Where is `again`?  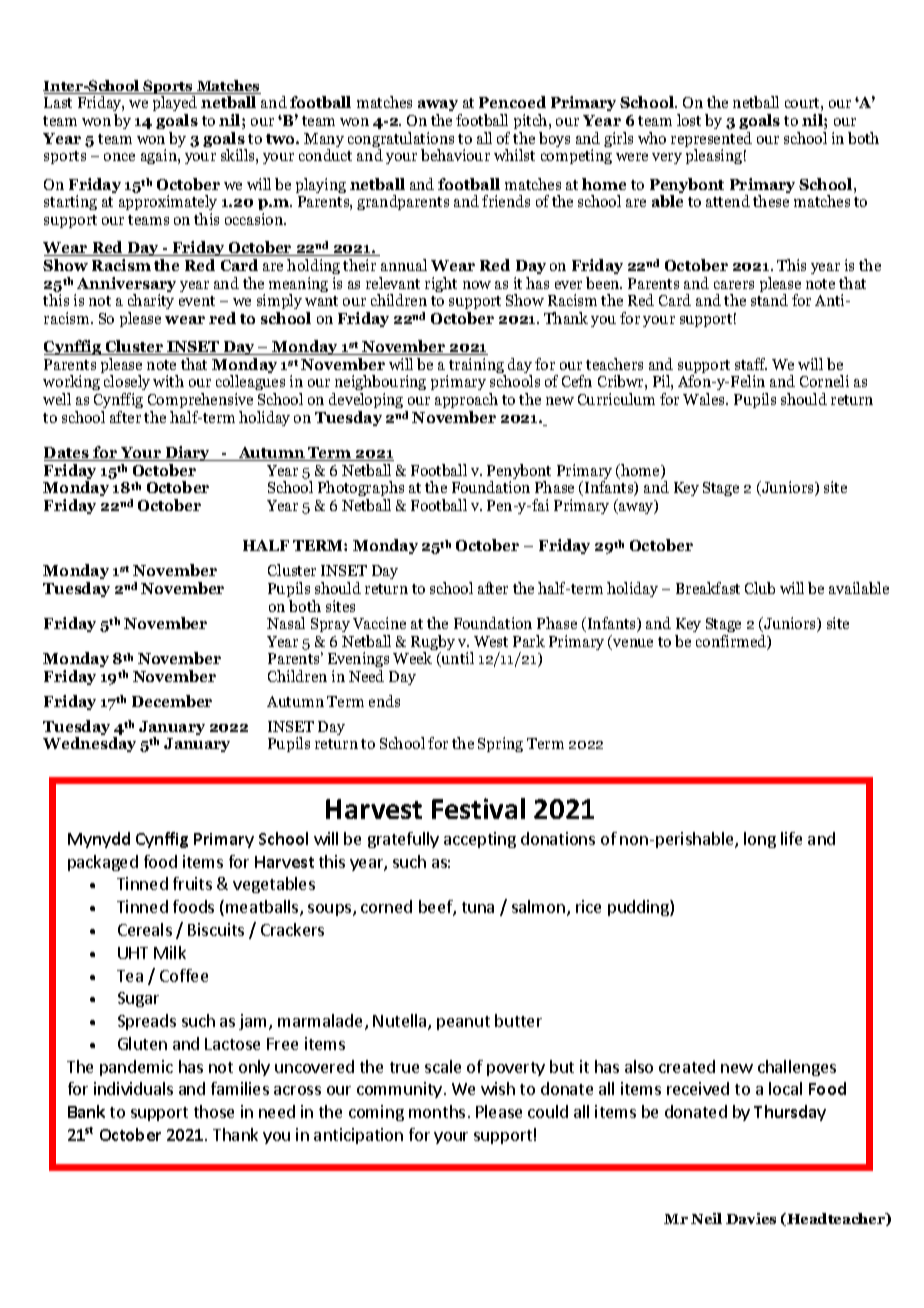
again is located at coordinates (160, 156).
